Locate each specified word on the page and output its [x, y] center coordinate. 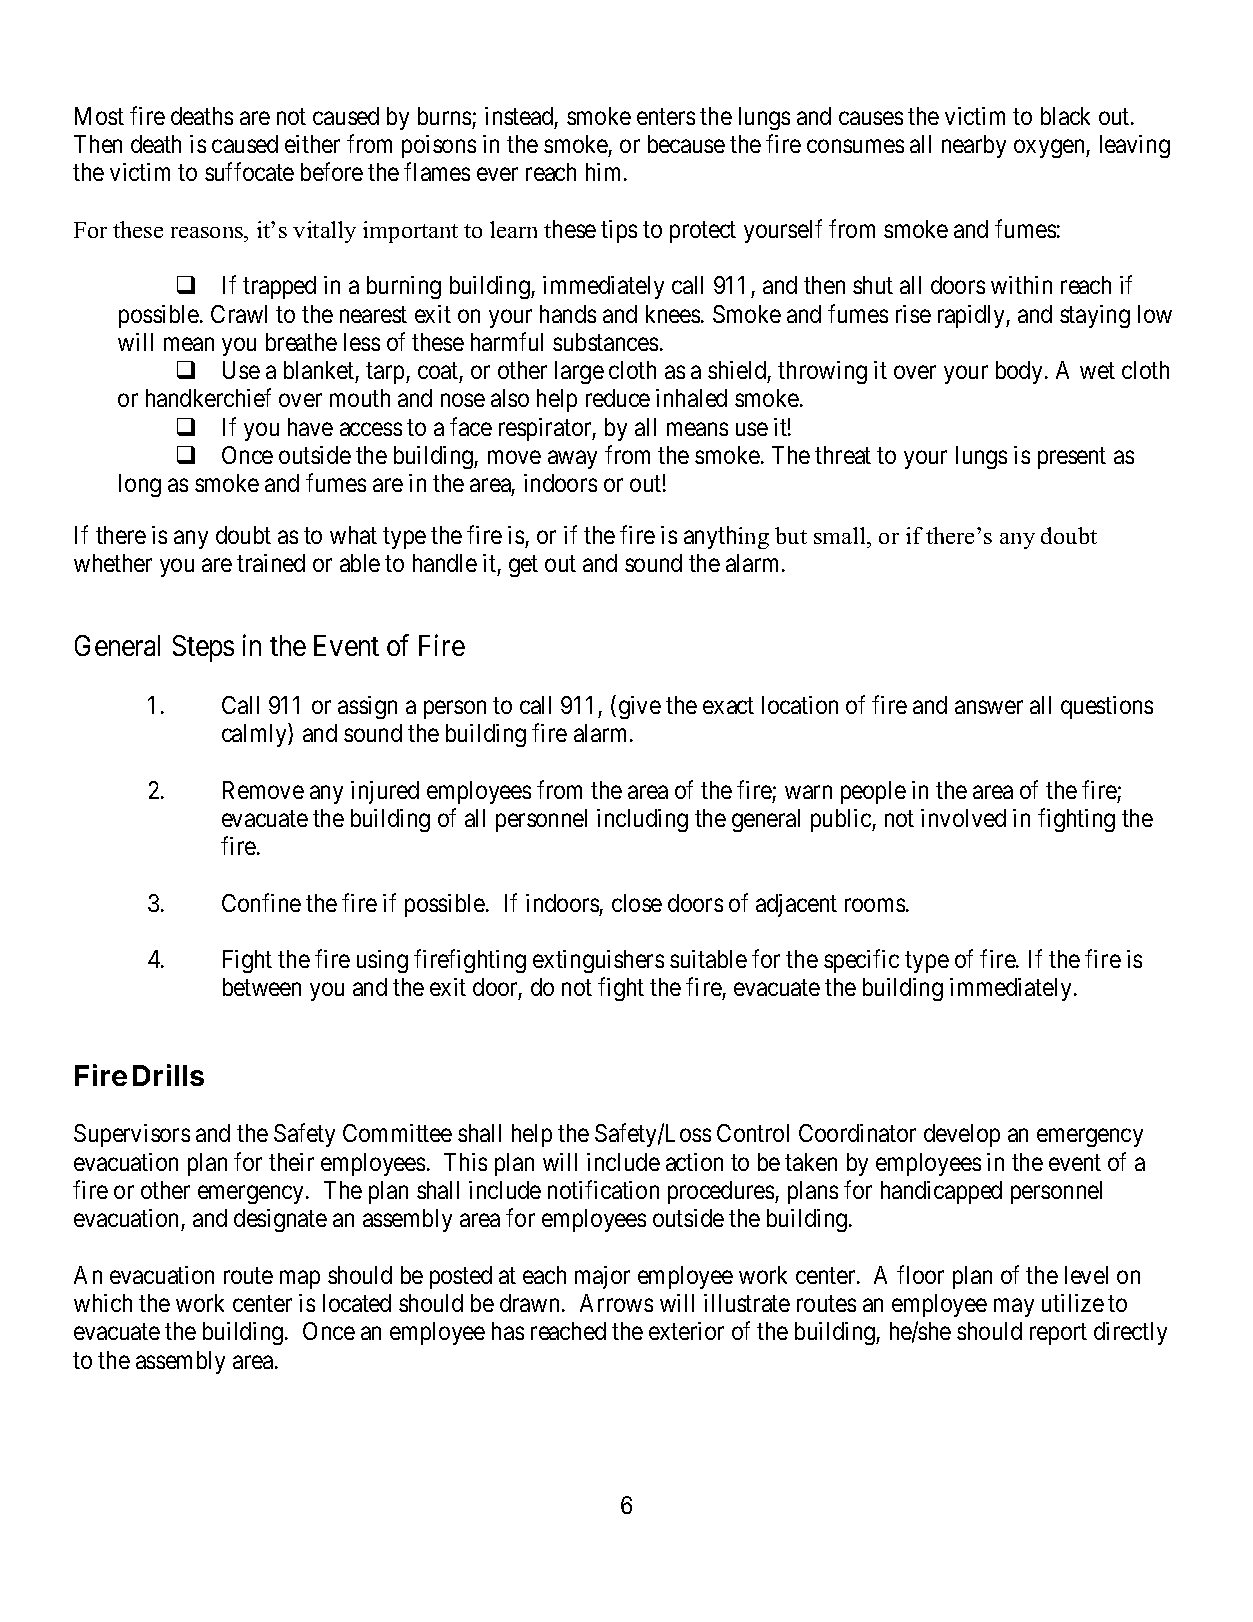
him [605, 172]
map [300, 1280]
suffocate [249, 172]
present [1072, 458]
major [602, 1277]
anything [726, 537]
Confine [261, 902]
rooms [875, 905]
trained [271, 563]
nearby [974, 146]
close [637, 903]
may [1014, 1308]
